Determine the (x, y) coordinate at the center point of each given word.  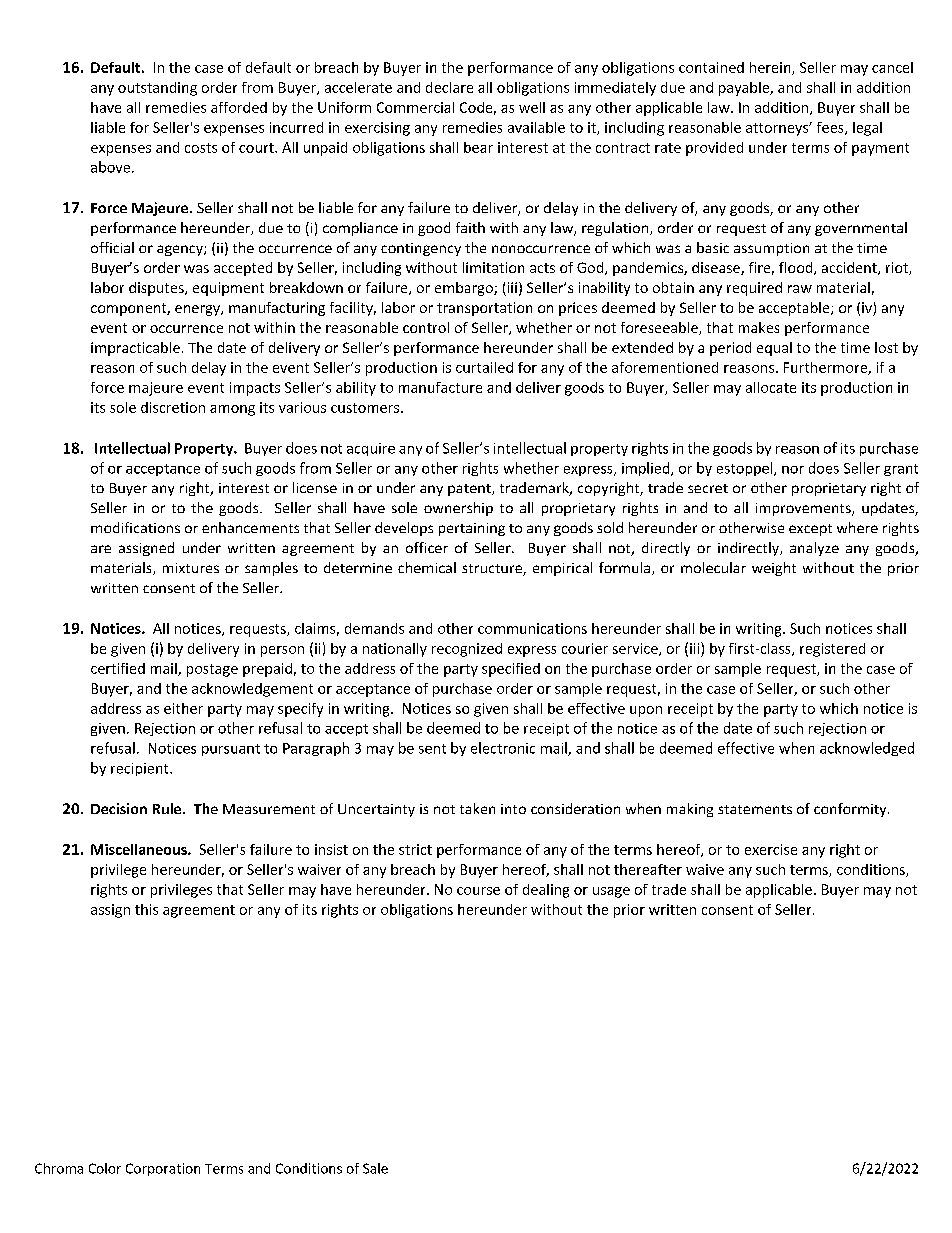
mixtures (191, 568)
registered (832, 650)
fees (831, 128)
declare (449, 87)
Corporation (163, 1169)
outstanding (157, 89)
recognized (467, 650)
